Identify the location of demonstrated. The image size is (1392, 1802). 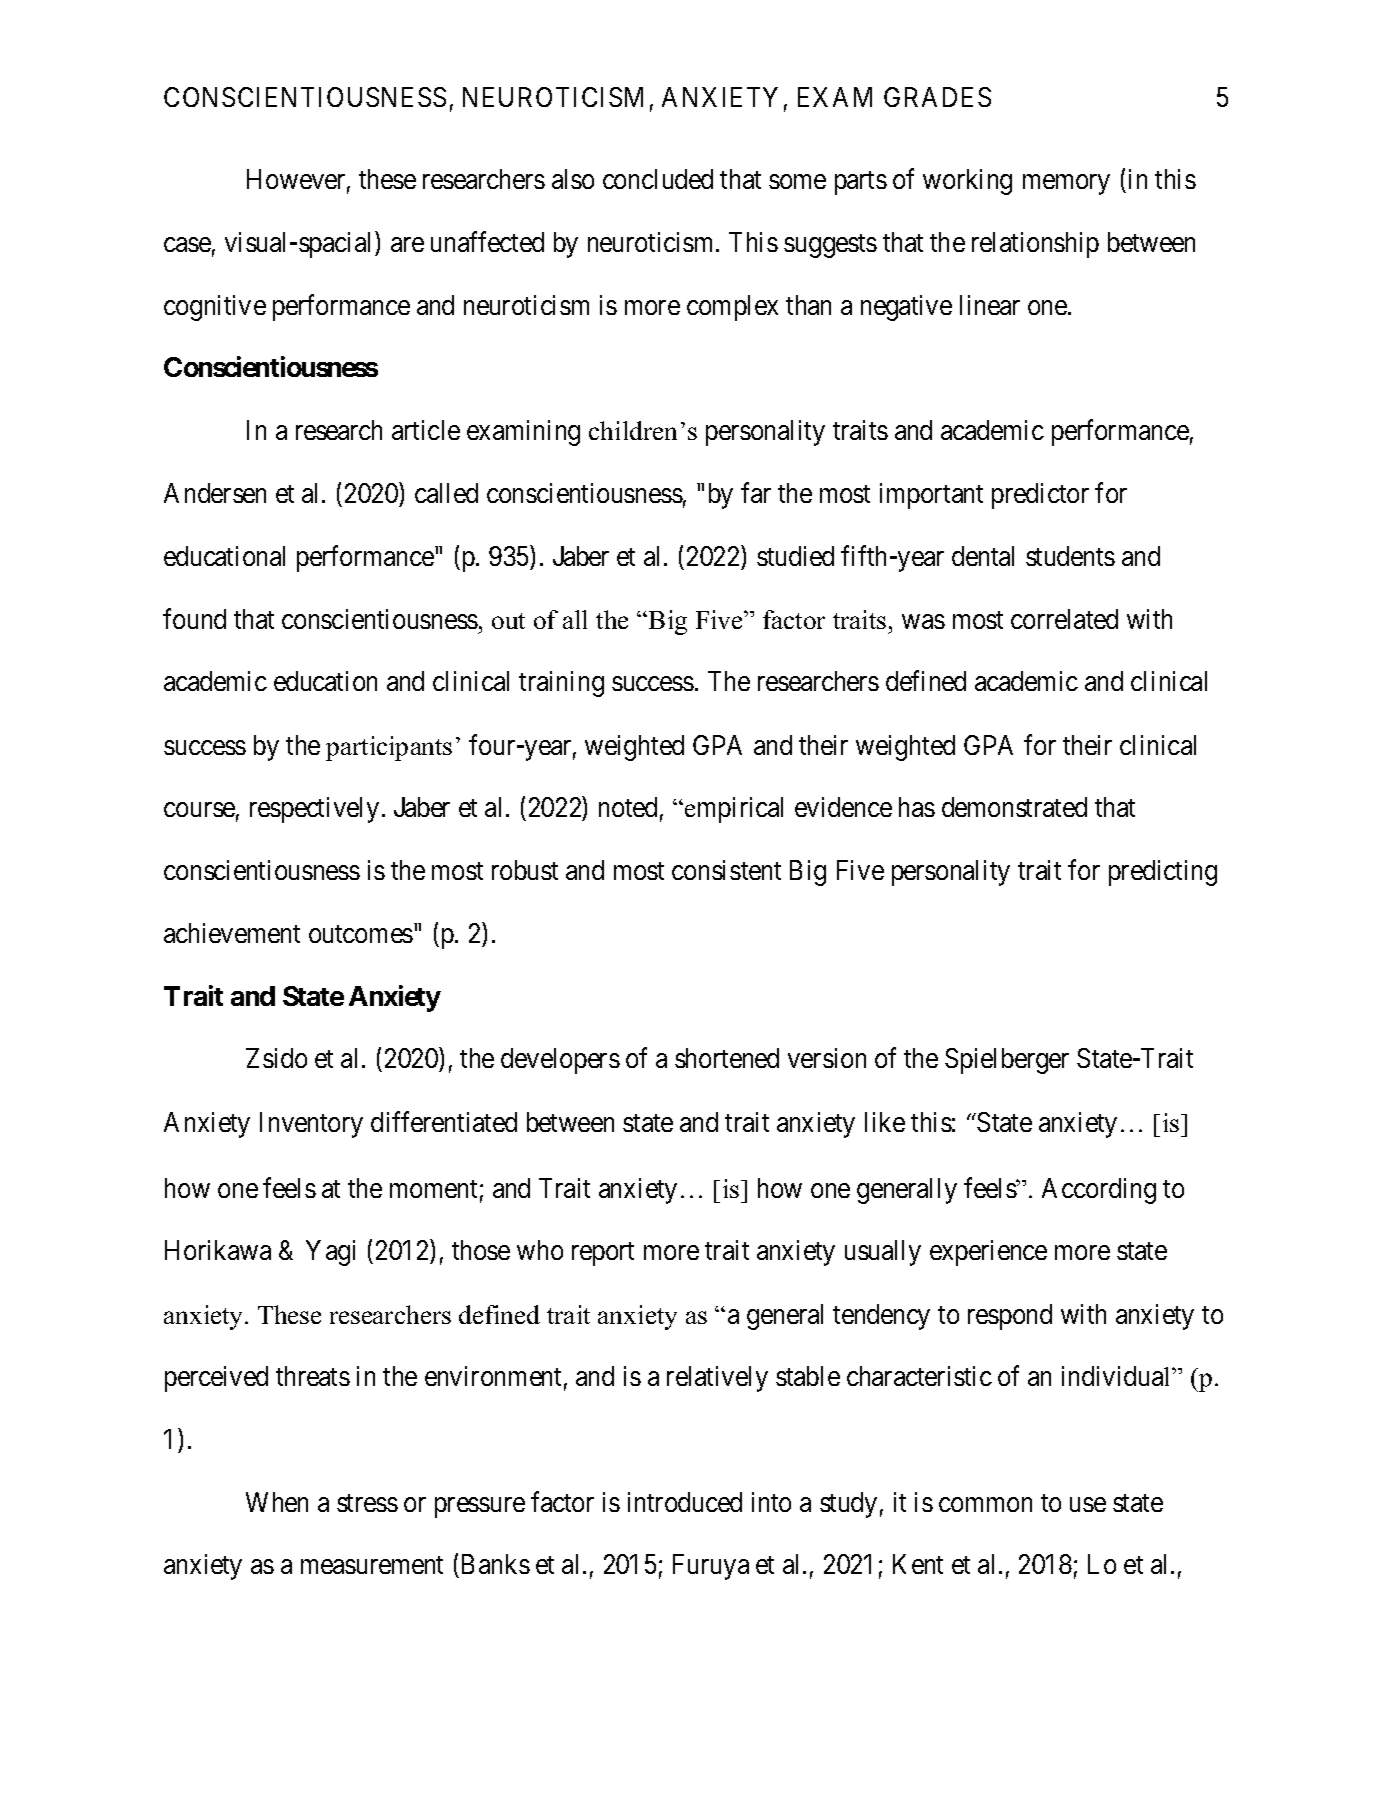
(1014, 807).
